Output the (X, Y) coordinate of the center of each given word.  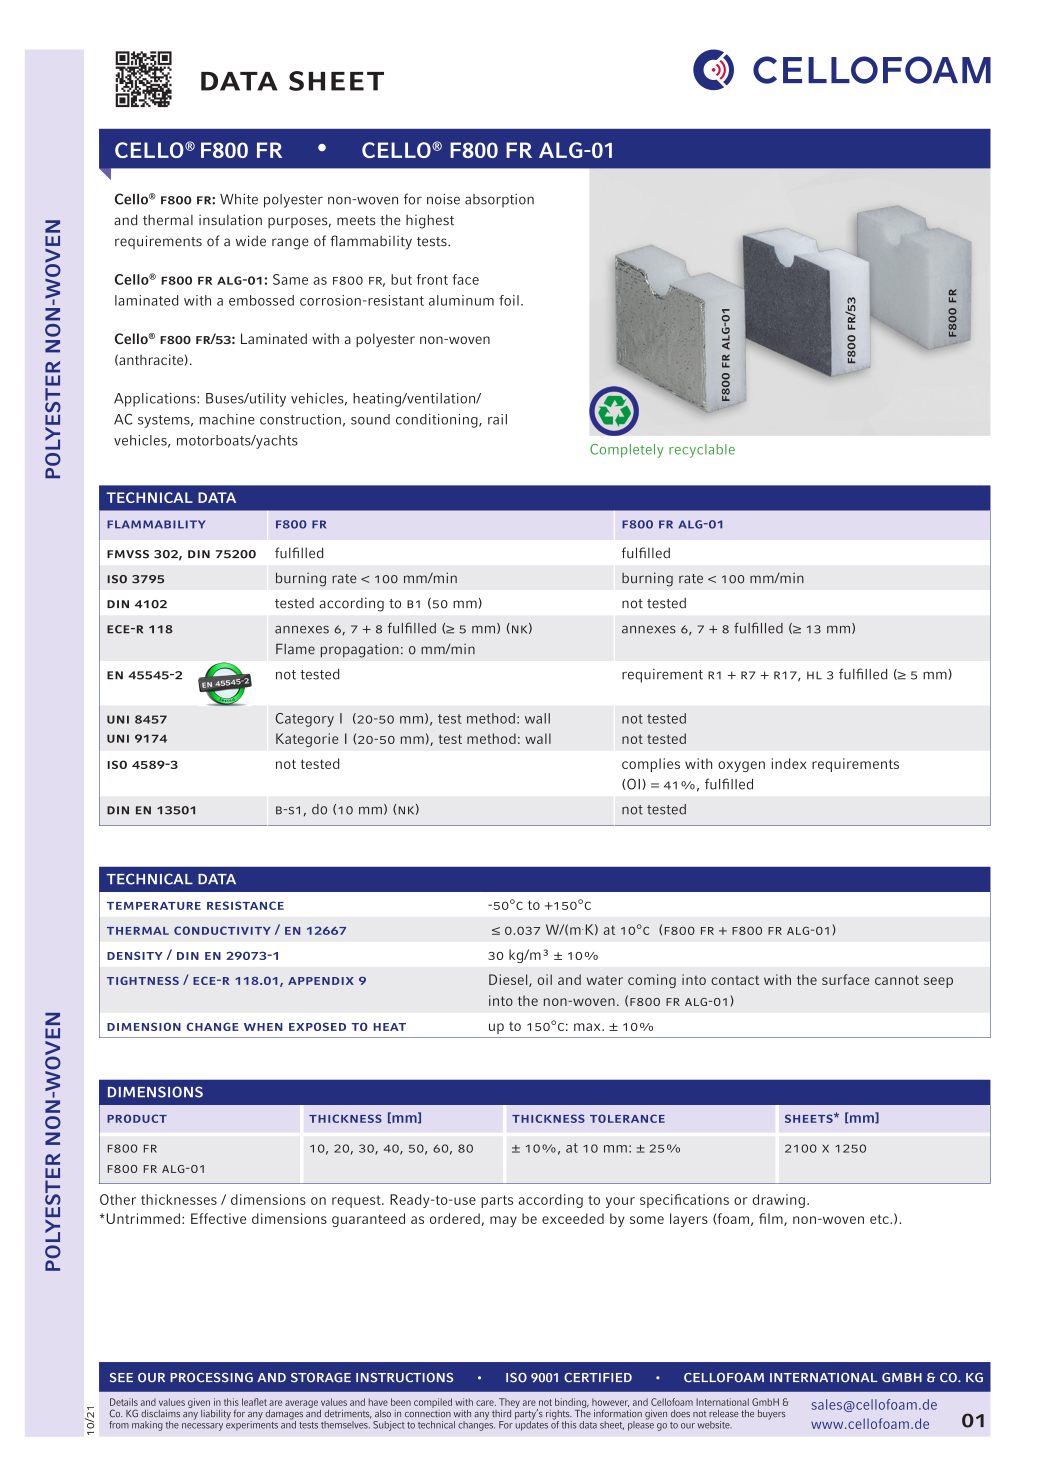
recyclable (702, 451)
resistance (245, 905)
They (509, 1403)
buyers (772, 1415)
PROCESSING (211, 1378)
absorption (499, 201)
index (789, 763)
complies (651, 765)
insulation (230, 220)
